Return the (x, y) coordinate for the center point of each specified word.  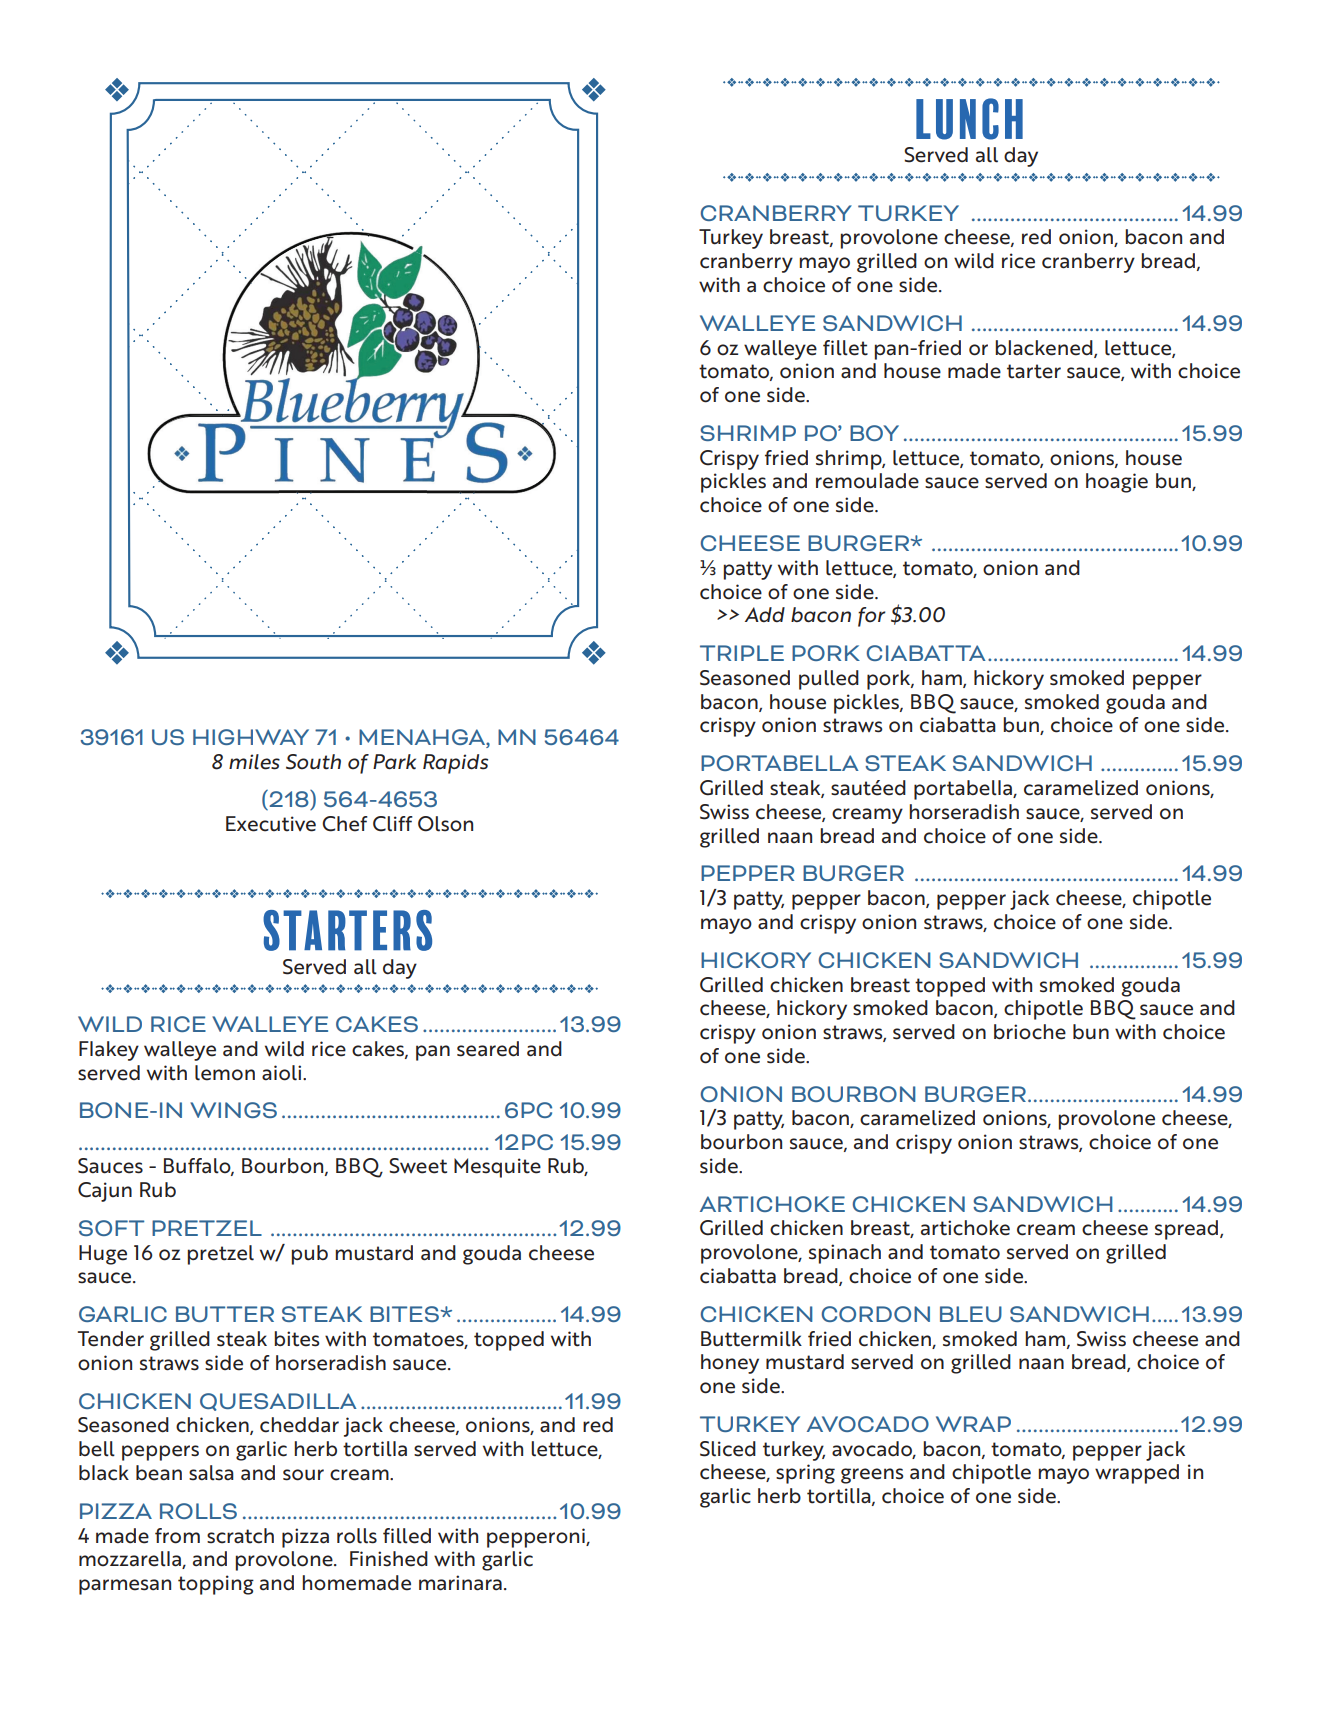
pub (310, 1255)
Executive (271, 824)
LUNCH (969, 119)
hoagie (1117, 483)
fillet (845, 348)
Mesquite (497, 1168)
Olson (445, 824)
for (872, 617)
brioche (1030, 1032)
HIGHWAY (251, 737)
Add (765, 614)
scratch (240, 1536)
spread (1188, 1230)
